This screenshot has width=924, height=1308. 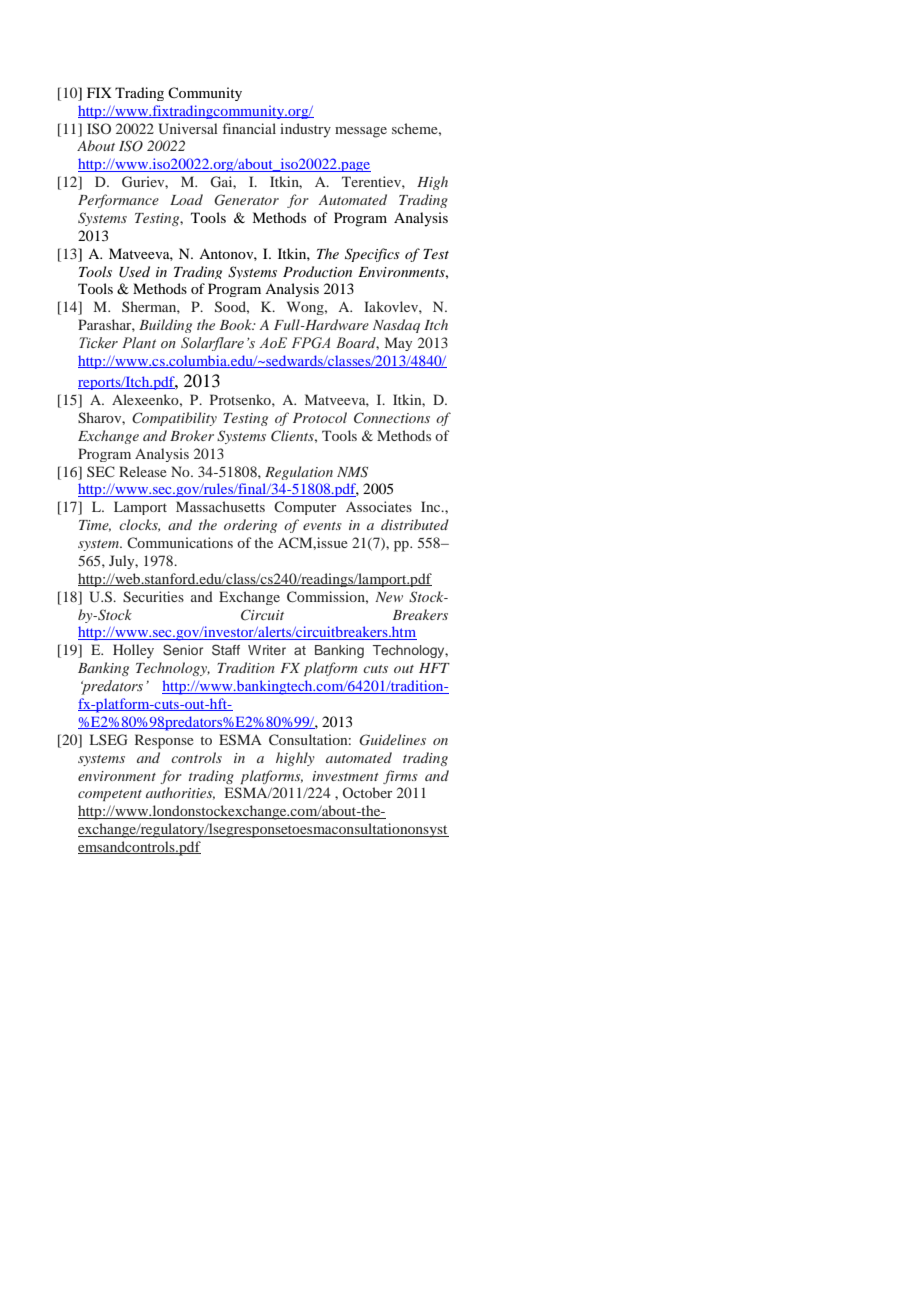 I want to click on NMS, so click(x=352, y=472).
